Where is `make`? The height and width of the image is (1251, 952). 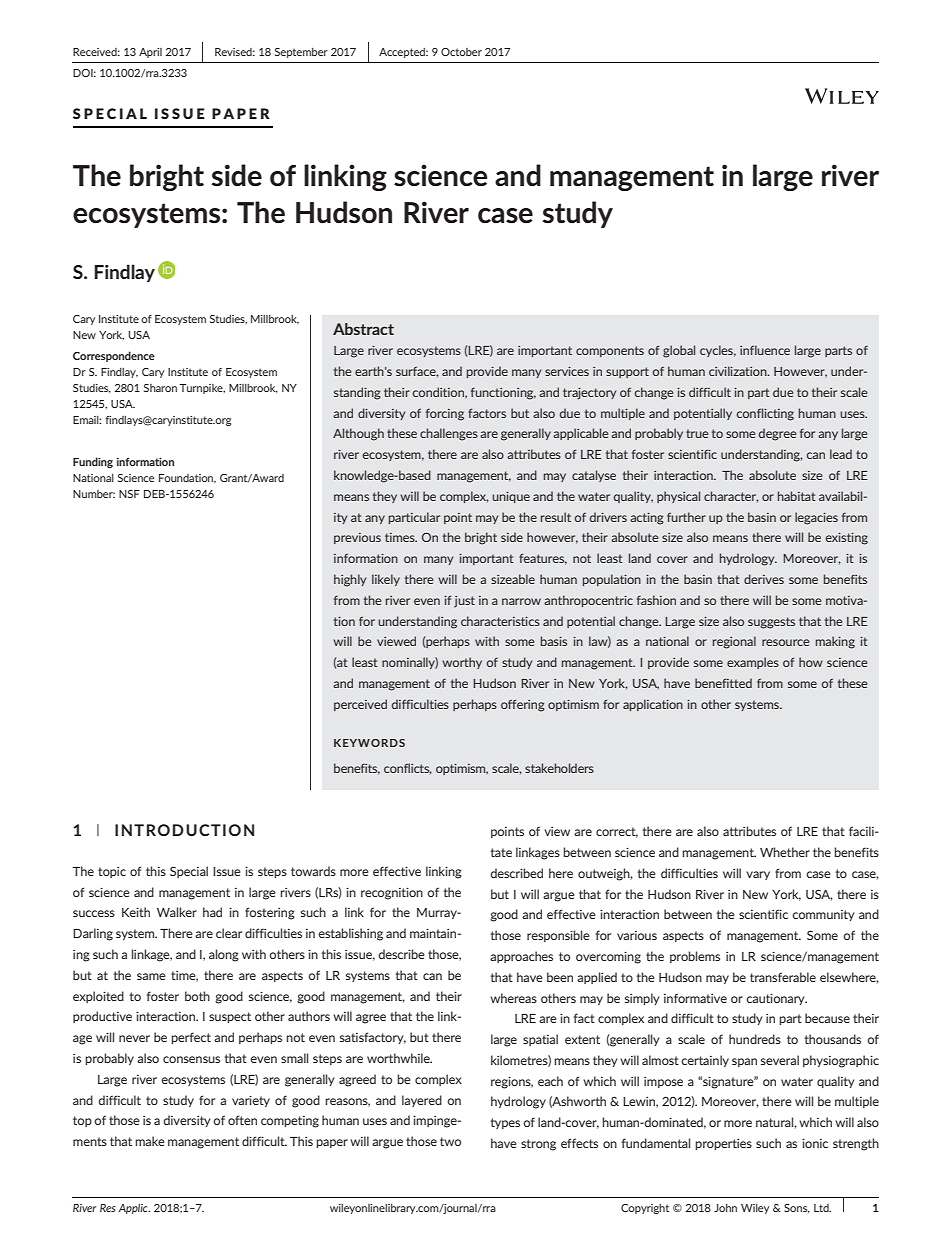 make is located at coordinates (150, 1141).
